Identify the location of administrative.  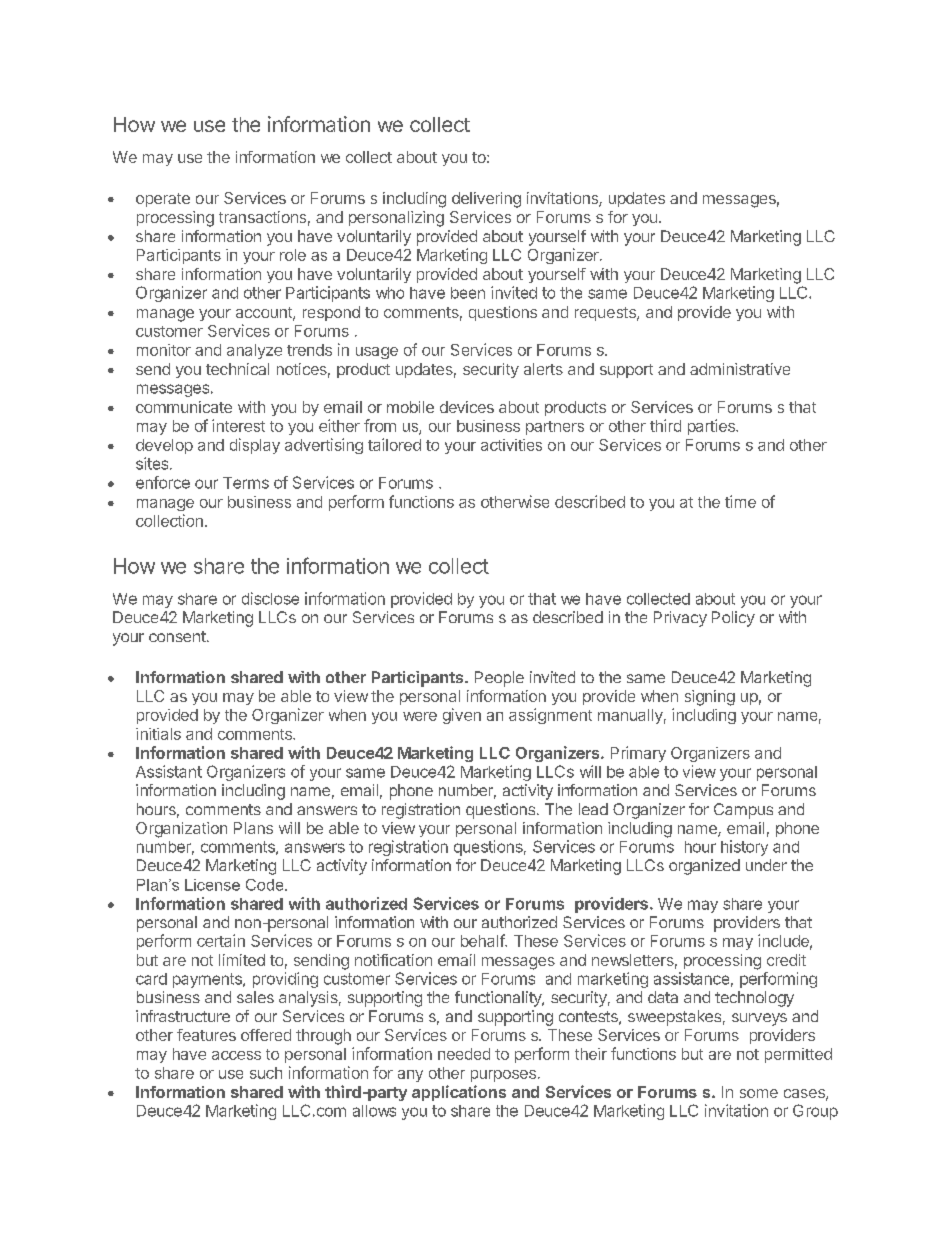
(740, 369).
